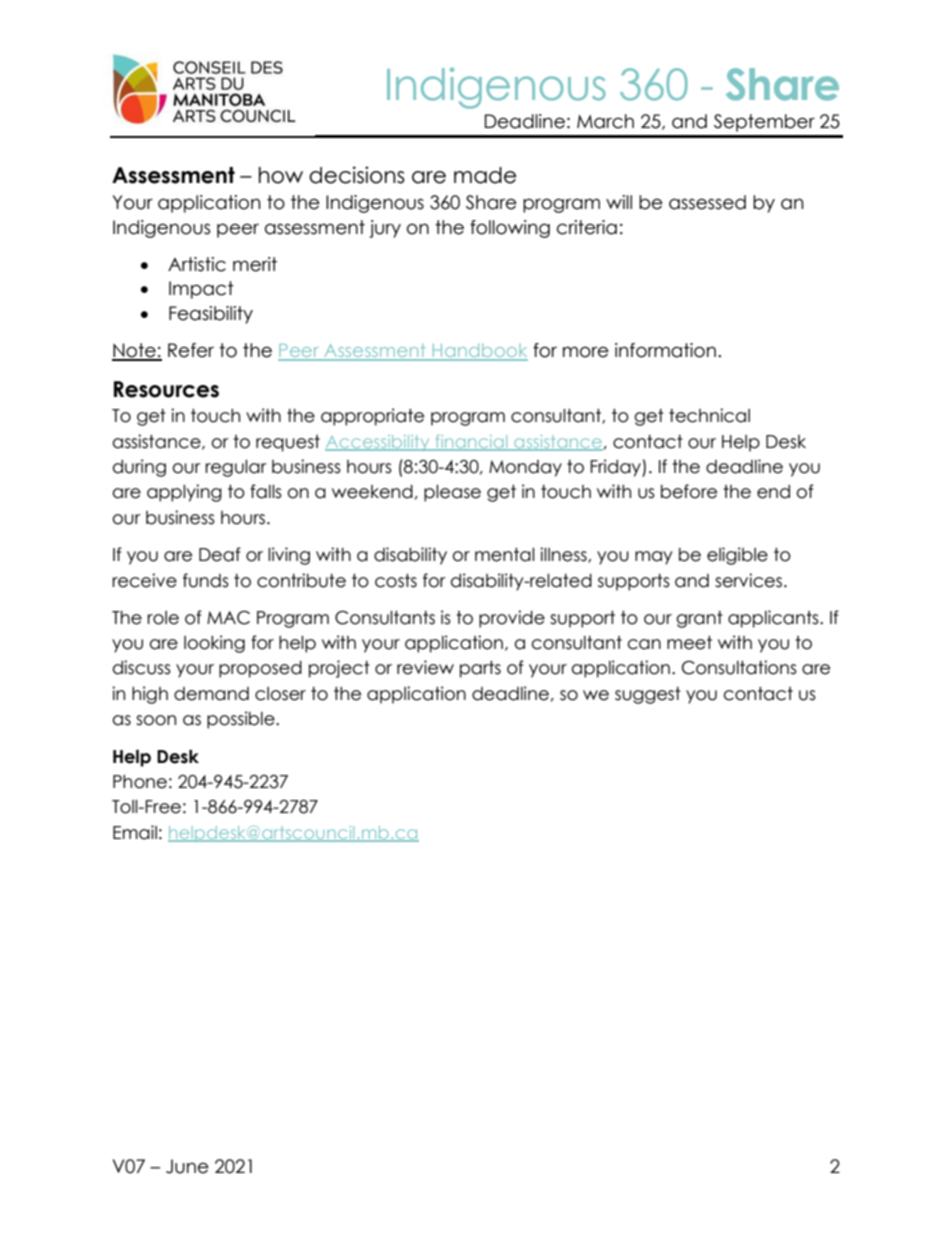 This document has height=1233, width=952. Describe the element at coordinates (485, 175) in the document. I see `made` at that location.
